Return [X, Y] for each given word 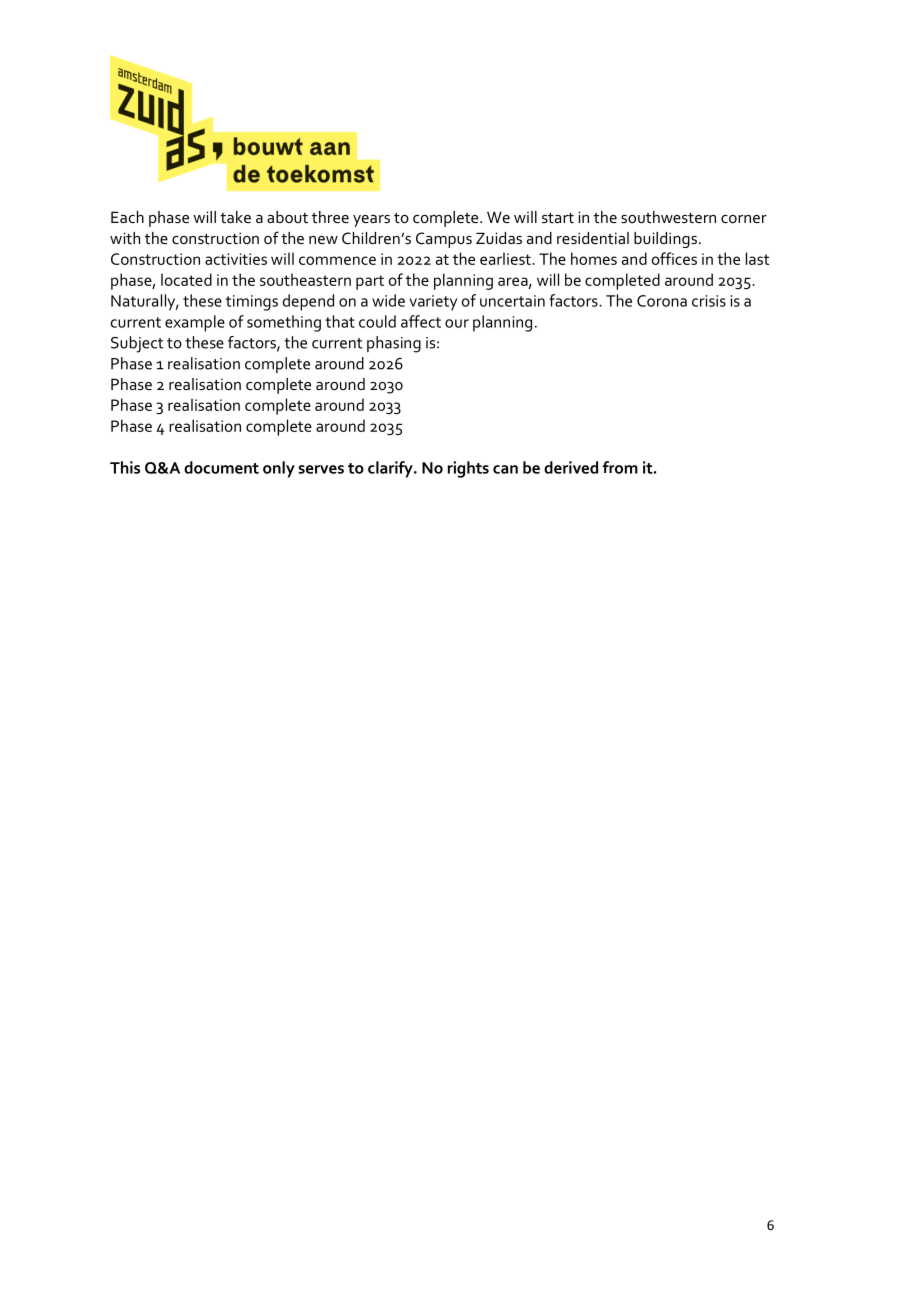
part [370, 282]
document [221, 467]
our [457, 323]
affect [421, 321]
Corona [662, 301]
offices [674, 258]
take [235, 217]
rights [468, 469]
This [125, 467]
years [371, 221]
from [620, 467]
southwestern [668, 217]
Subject [137, 344]
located [186, 279]
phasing [394, 344]
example [195, 323]
